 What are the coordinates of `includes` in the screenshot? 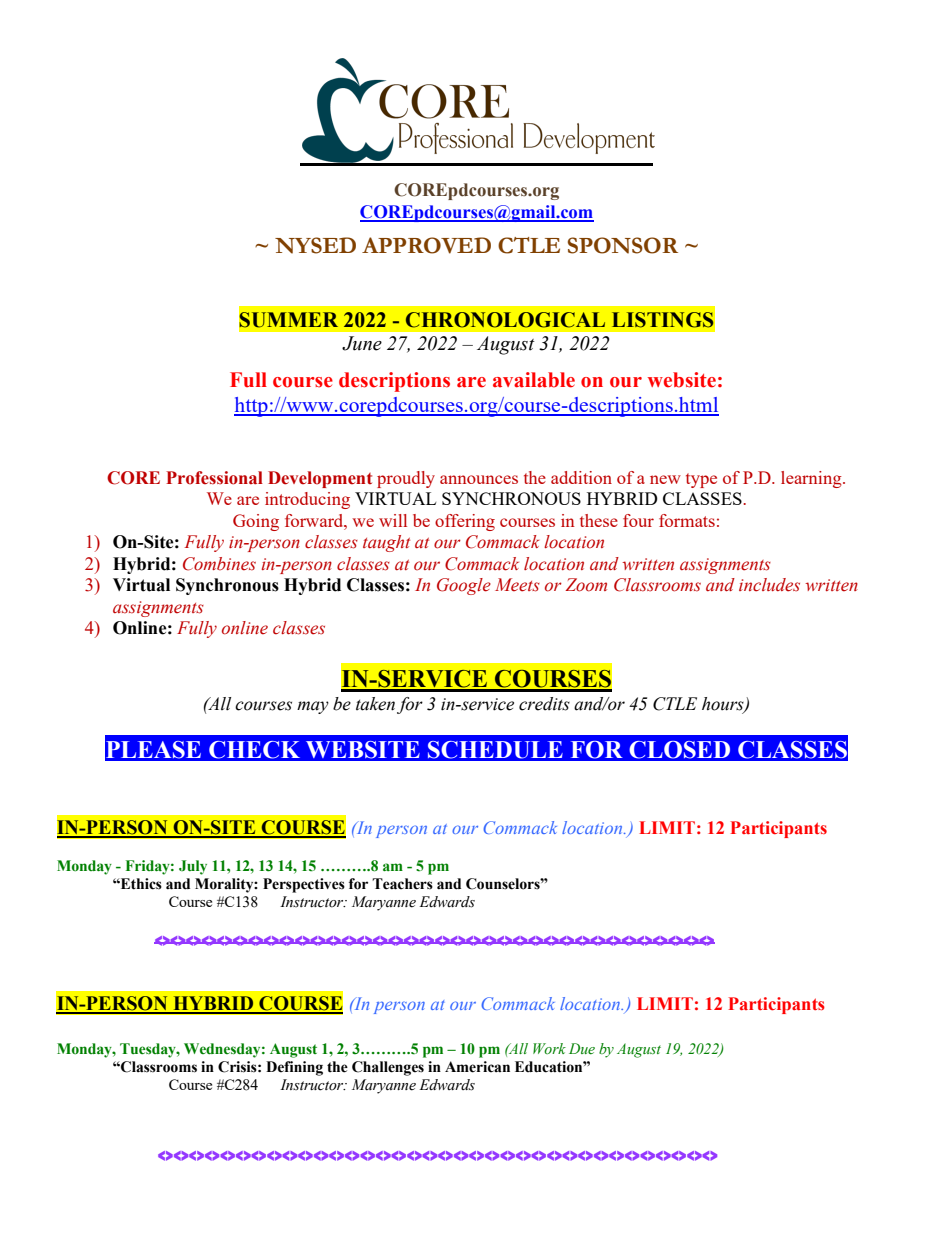 It's located at (769, 585).
